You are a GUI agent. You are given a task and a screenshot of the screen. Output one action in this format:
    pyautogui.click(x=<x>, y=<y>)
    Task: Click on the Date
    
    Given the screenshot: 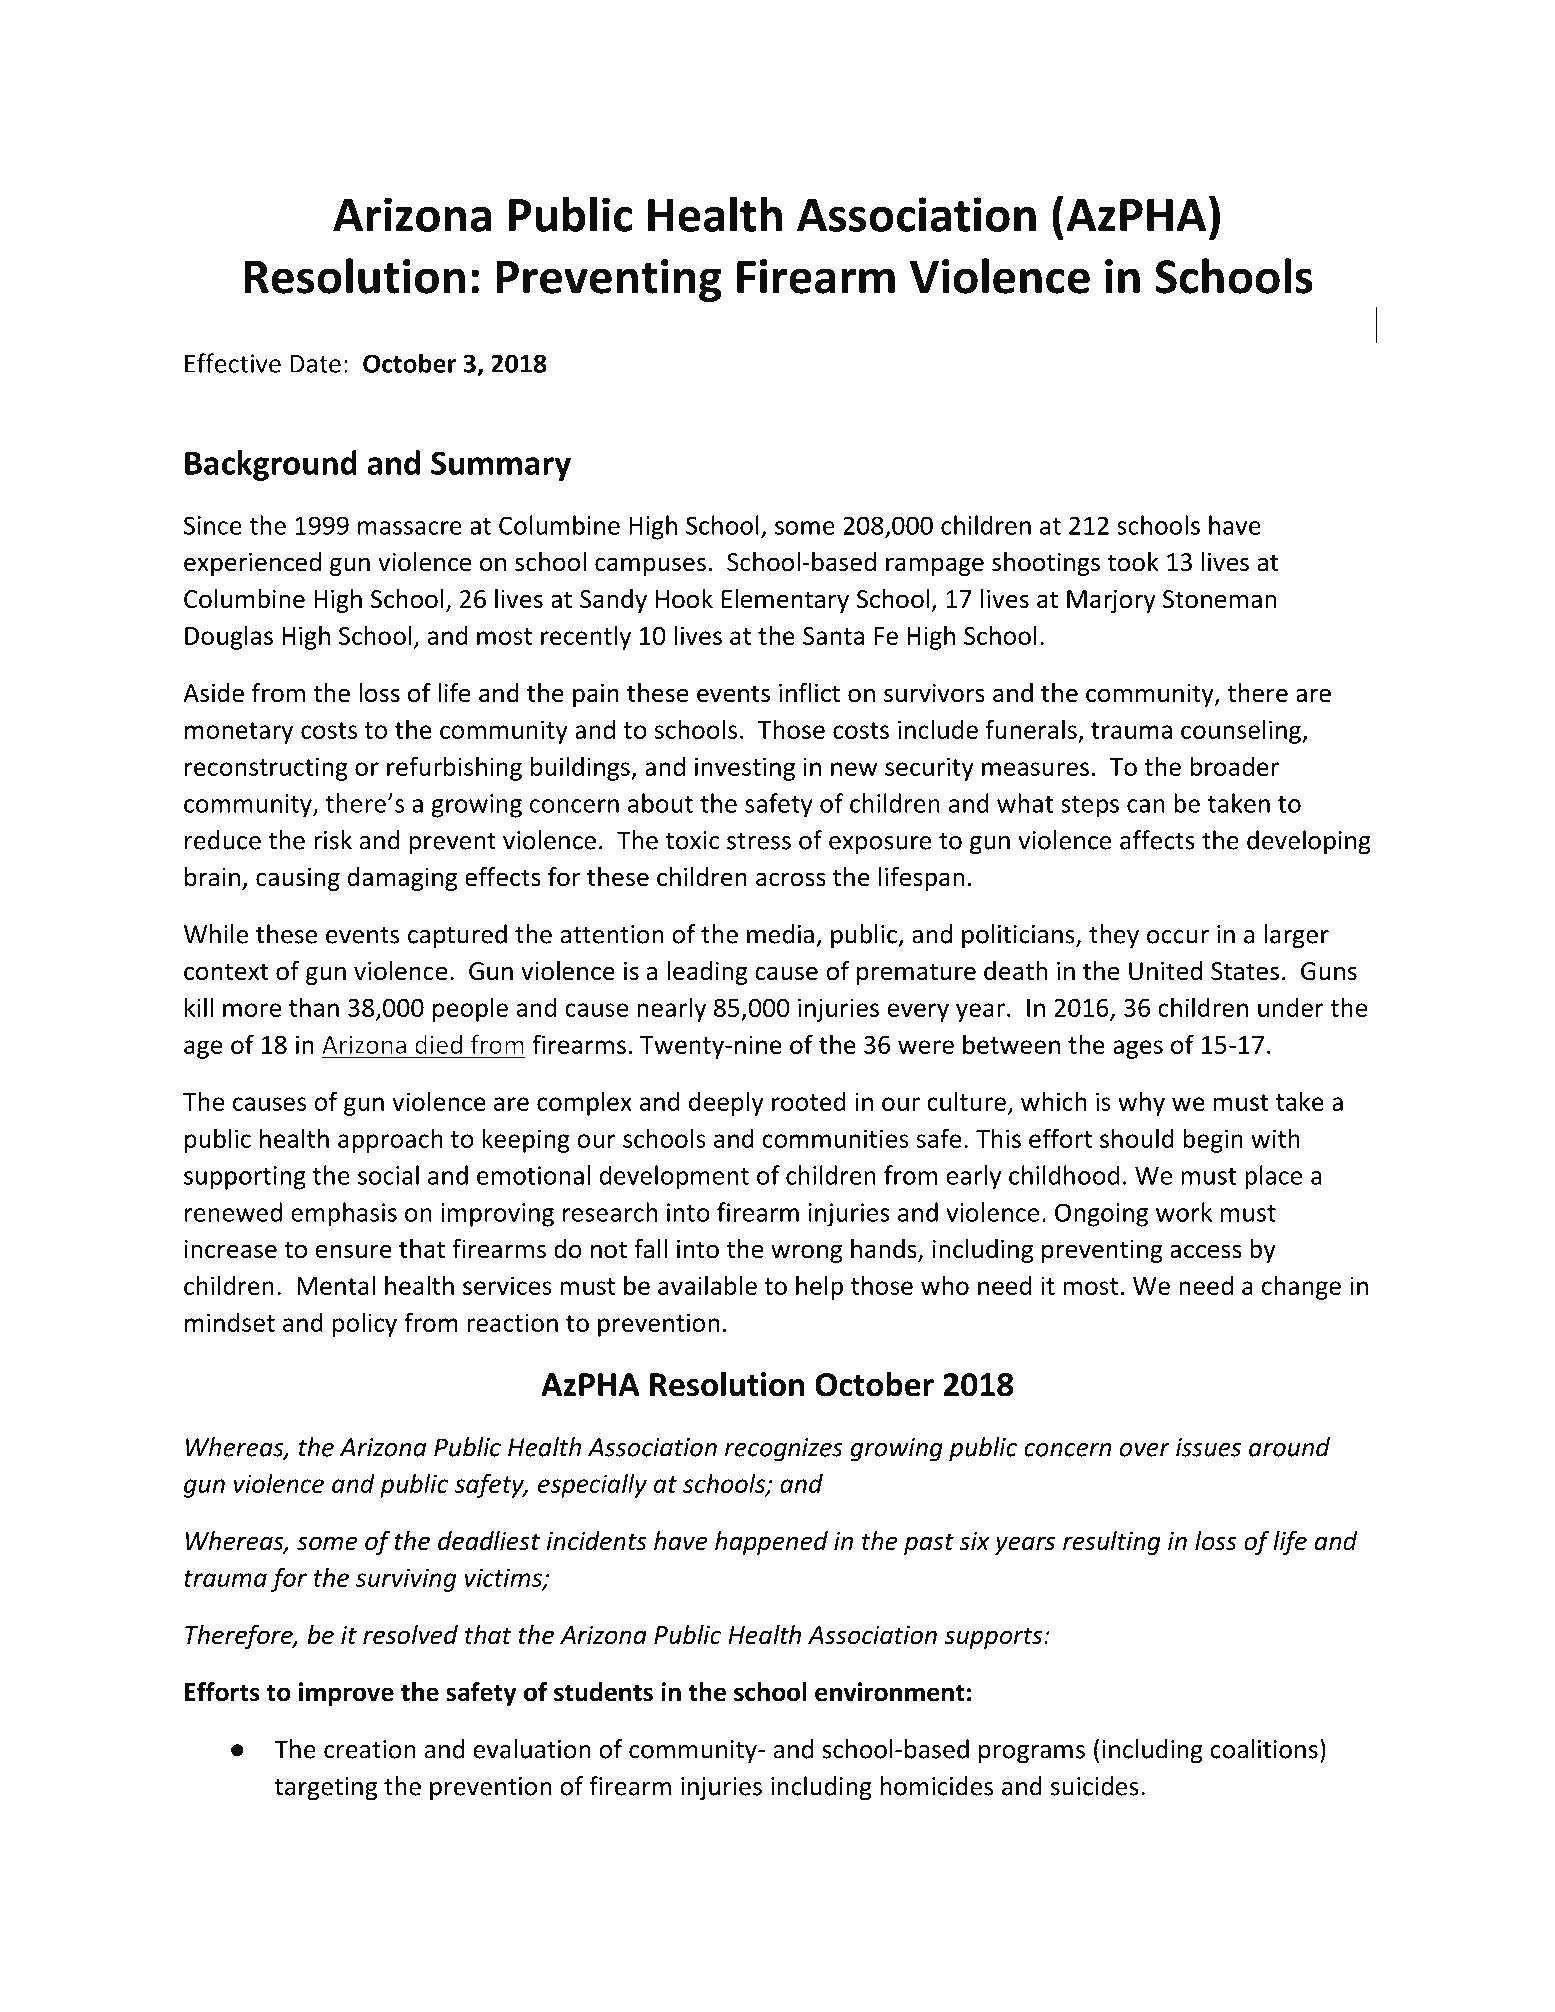 What is the action you would take?
    pyautogui.click(x=315, y=363)
